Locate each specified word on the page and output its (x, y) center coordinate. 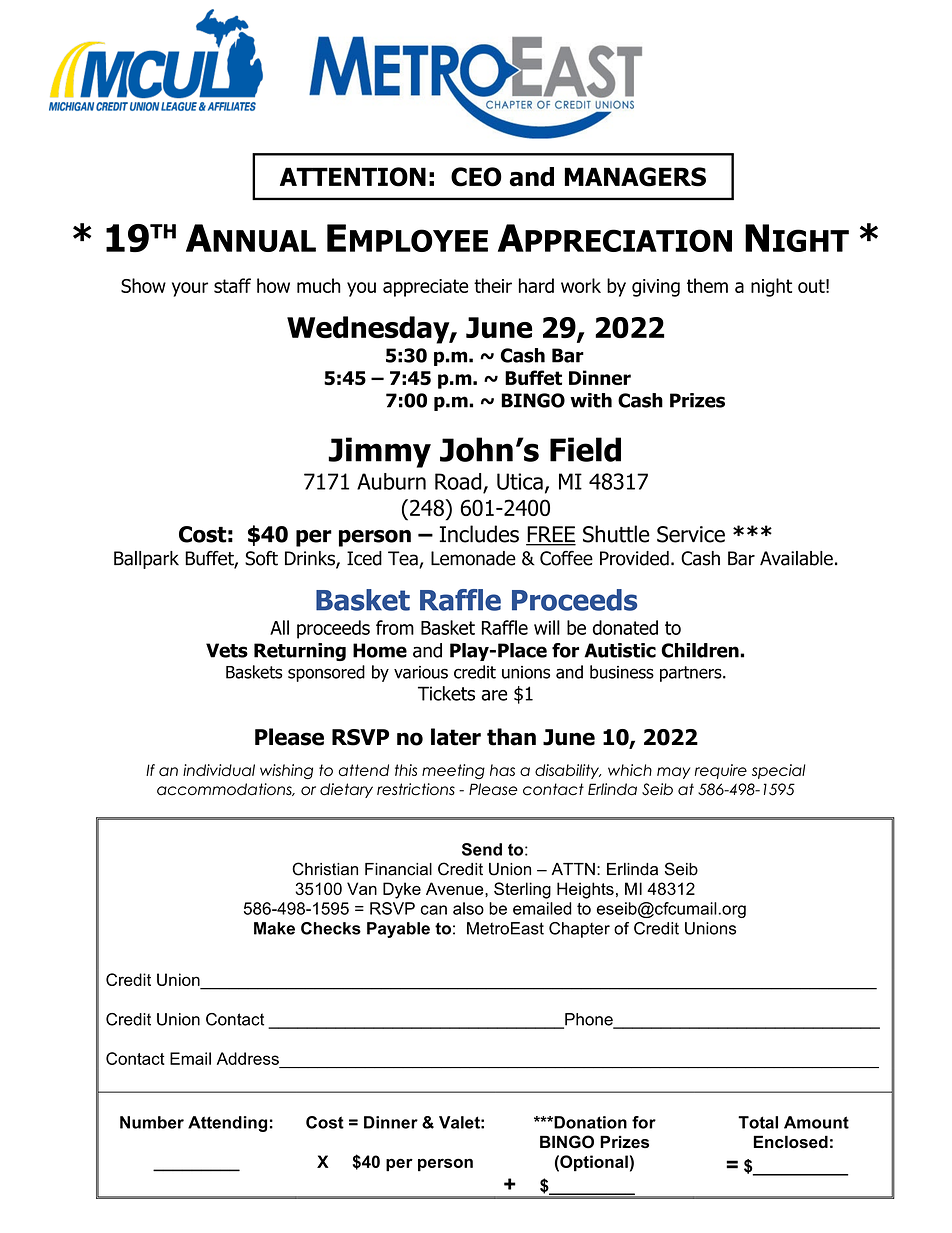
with (591, 400)
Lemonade (473, 558)
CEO (476, 177)
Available (796, 558)
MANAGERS (635, 177)
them (707, 285)
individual (219, 770)
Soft (261, 558)
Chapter (579, 930)
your (190, 289)
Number (152, 1122)
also (468, 908)
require (721, 771)
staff (232, 285)
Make (274, 928)
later (456, 737)
